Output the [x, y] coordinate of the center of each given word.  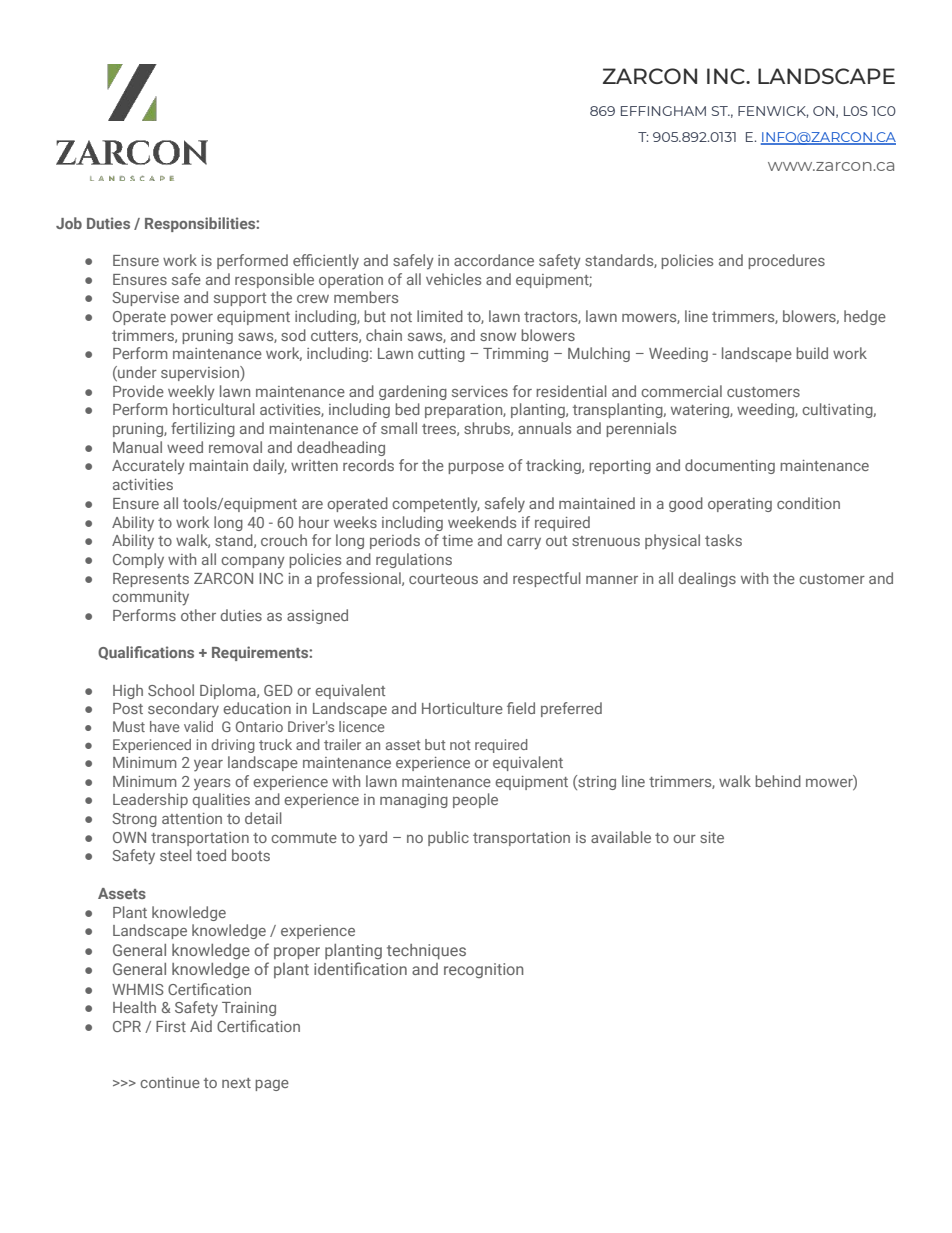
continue [170, 1082]
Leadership [150, 800]
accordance [494, 260]
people [475, 800]
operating [740, 505]
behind [778, 781]
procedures [786, 261]
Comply [138, 561]
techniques [426, 951]
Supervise [145, 299]
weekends [482, 522]
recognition [483, 970]
